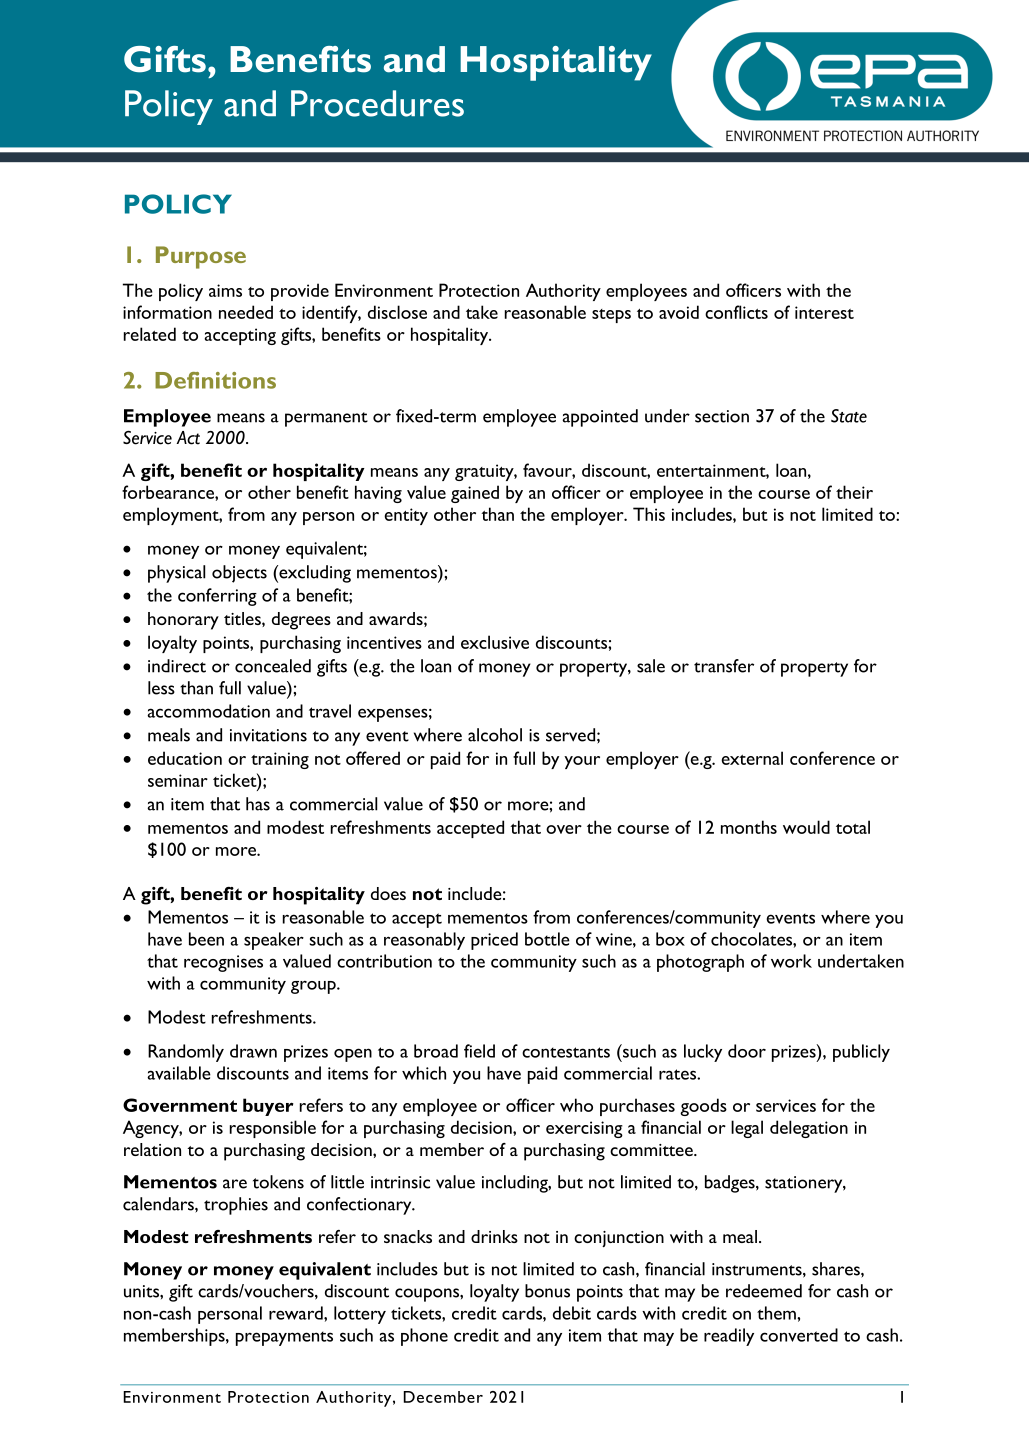 Image resolution: width=1029 pixels, height=1456 pixels. Describe the element at coordinates (475, 494) in the screenshot. I see `gained` at that location.
